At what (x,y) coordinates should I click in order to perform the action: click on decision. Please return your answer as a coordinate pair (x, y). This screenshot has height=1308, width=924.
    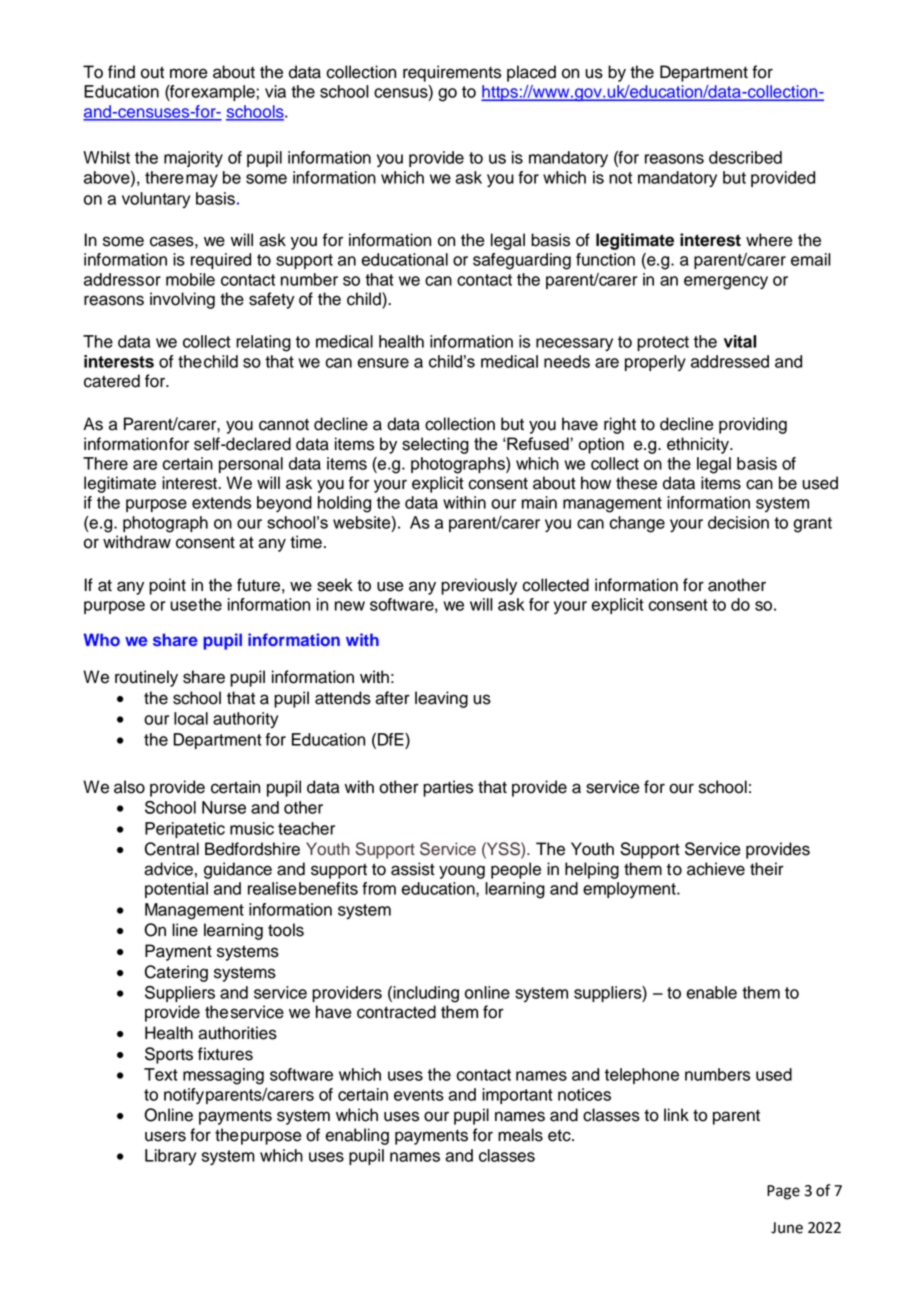
    Looking at the image, I should click on (738, 522).
